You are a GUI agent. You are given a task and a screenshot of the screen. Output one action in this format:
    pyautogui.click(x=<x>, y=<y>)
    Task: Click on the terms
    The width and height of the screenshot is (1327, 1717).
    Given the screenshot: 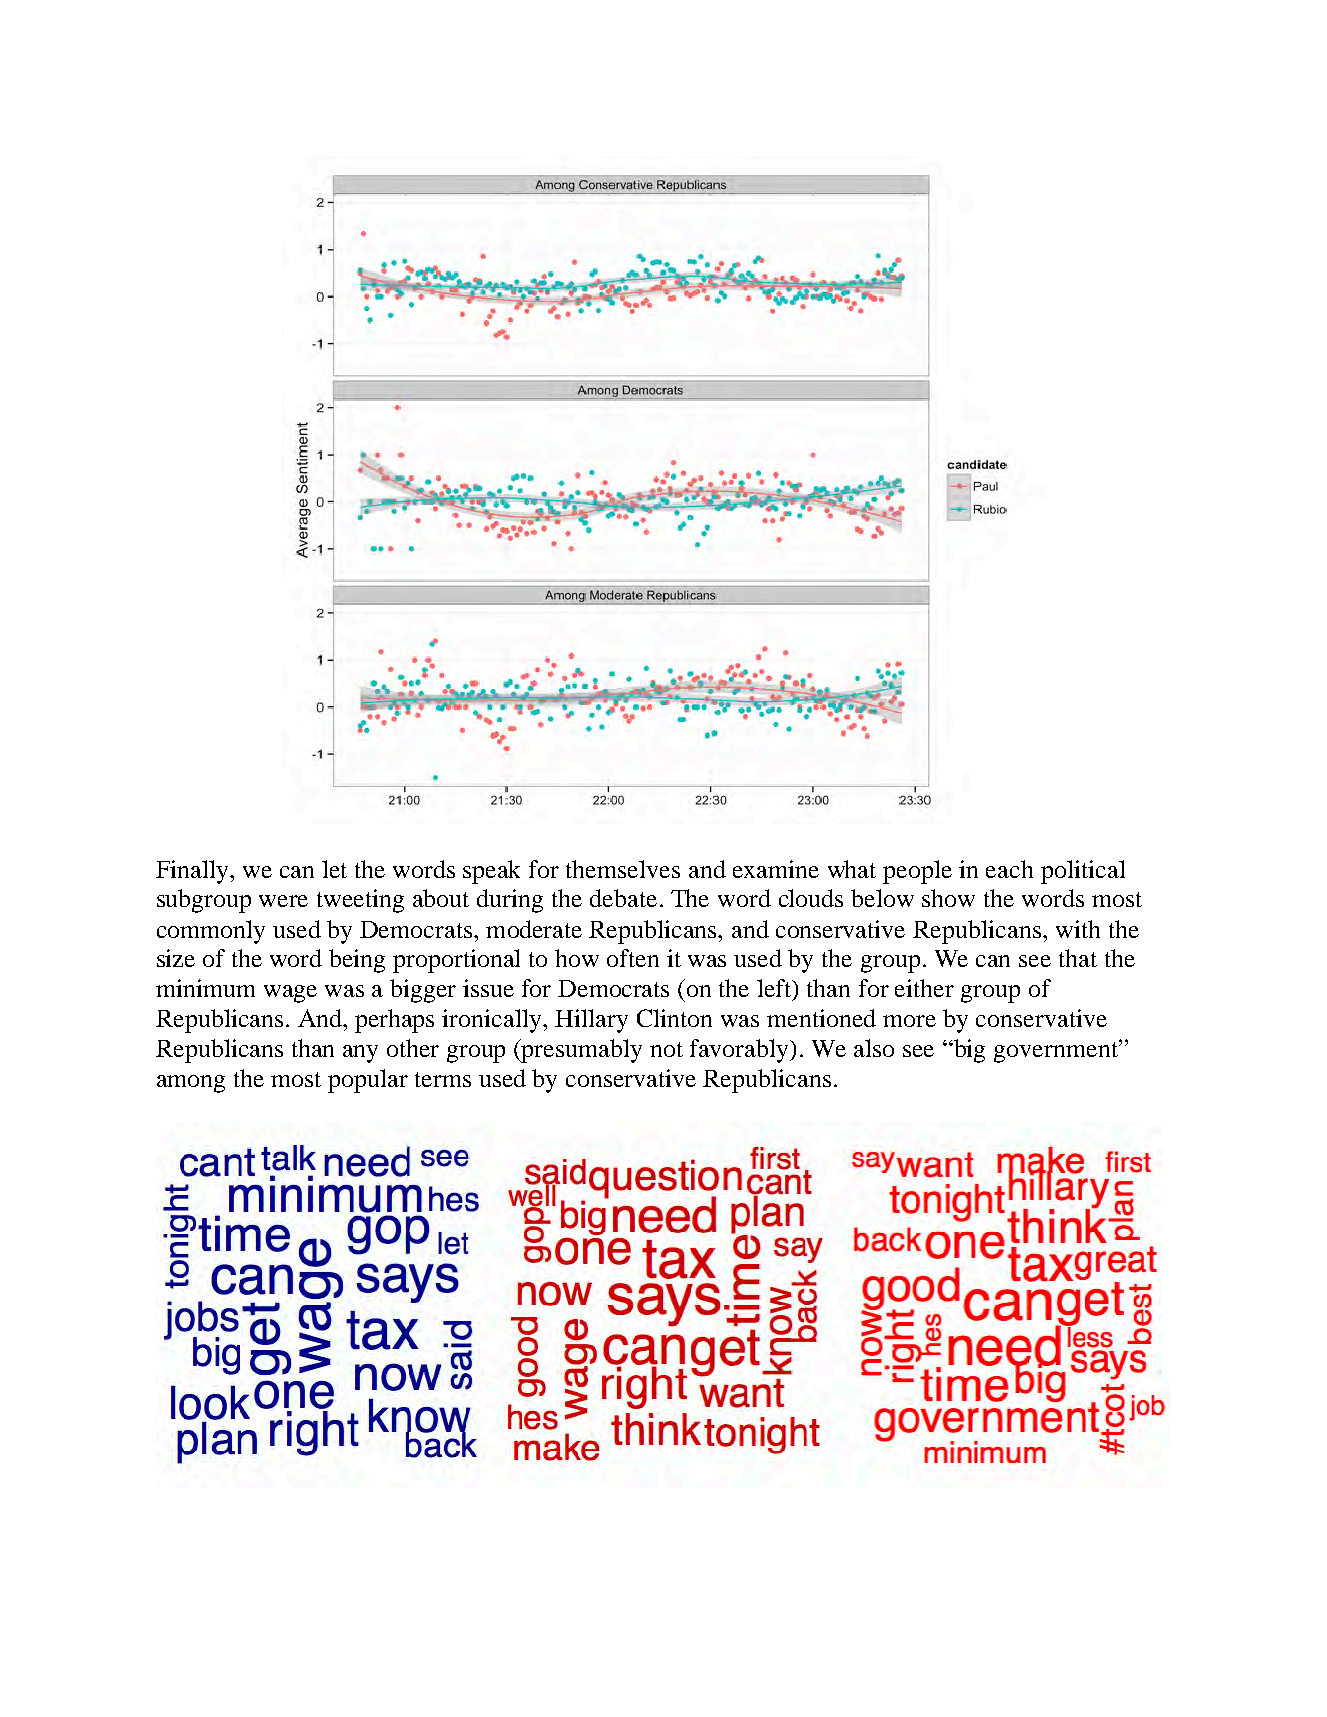 What is the action you would take?
    pyautogui.click(x=443, y=1079)
